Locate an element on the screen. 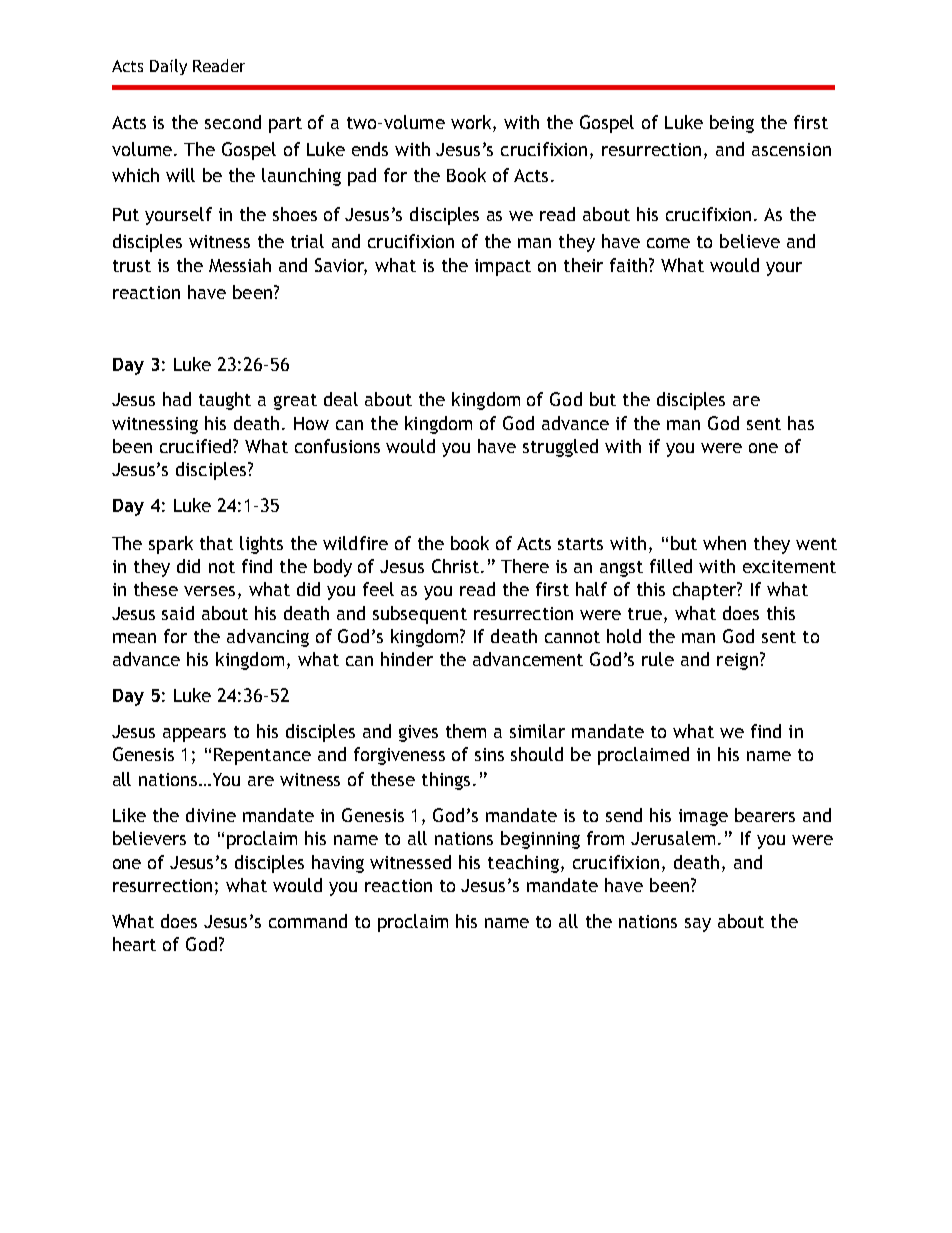 Image resolution: width=952 pixels, height=1233 pixels. them is located at coordinates (466, 731).
